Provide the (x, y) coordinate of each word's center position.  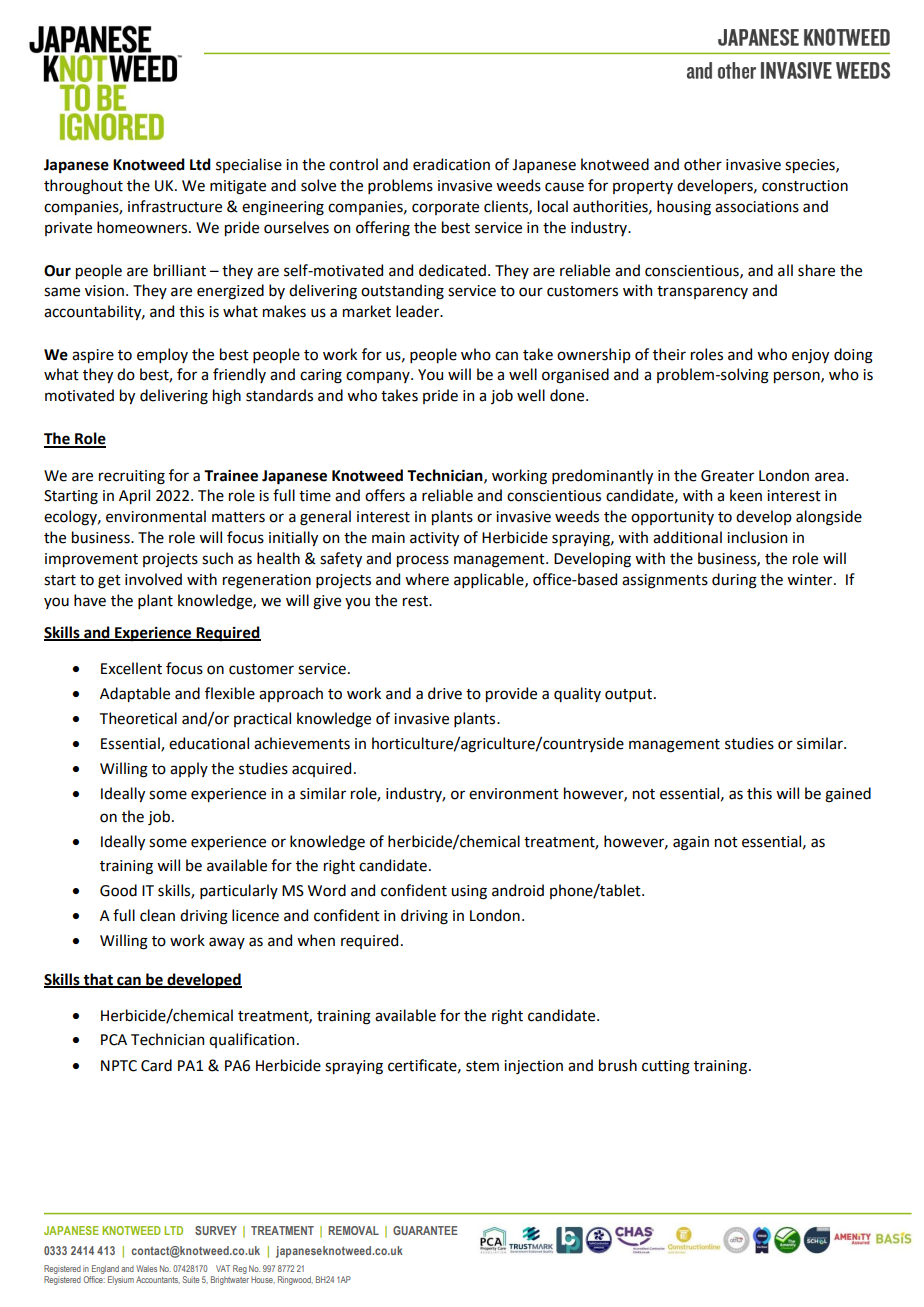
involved (153, 579)
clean (157, 915)
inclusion (757, 537)
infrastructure (175, 206)
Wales (146, 1268)
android (518, 890)
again (691, 843)
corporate (445, 208)
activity (434, 539)
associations (757, 207)
